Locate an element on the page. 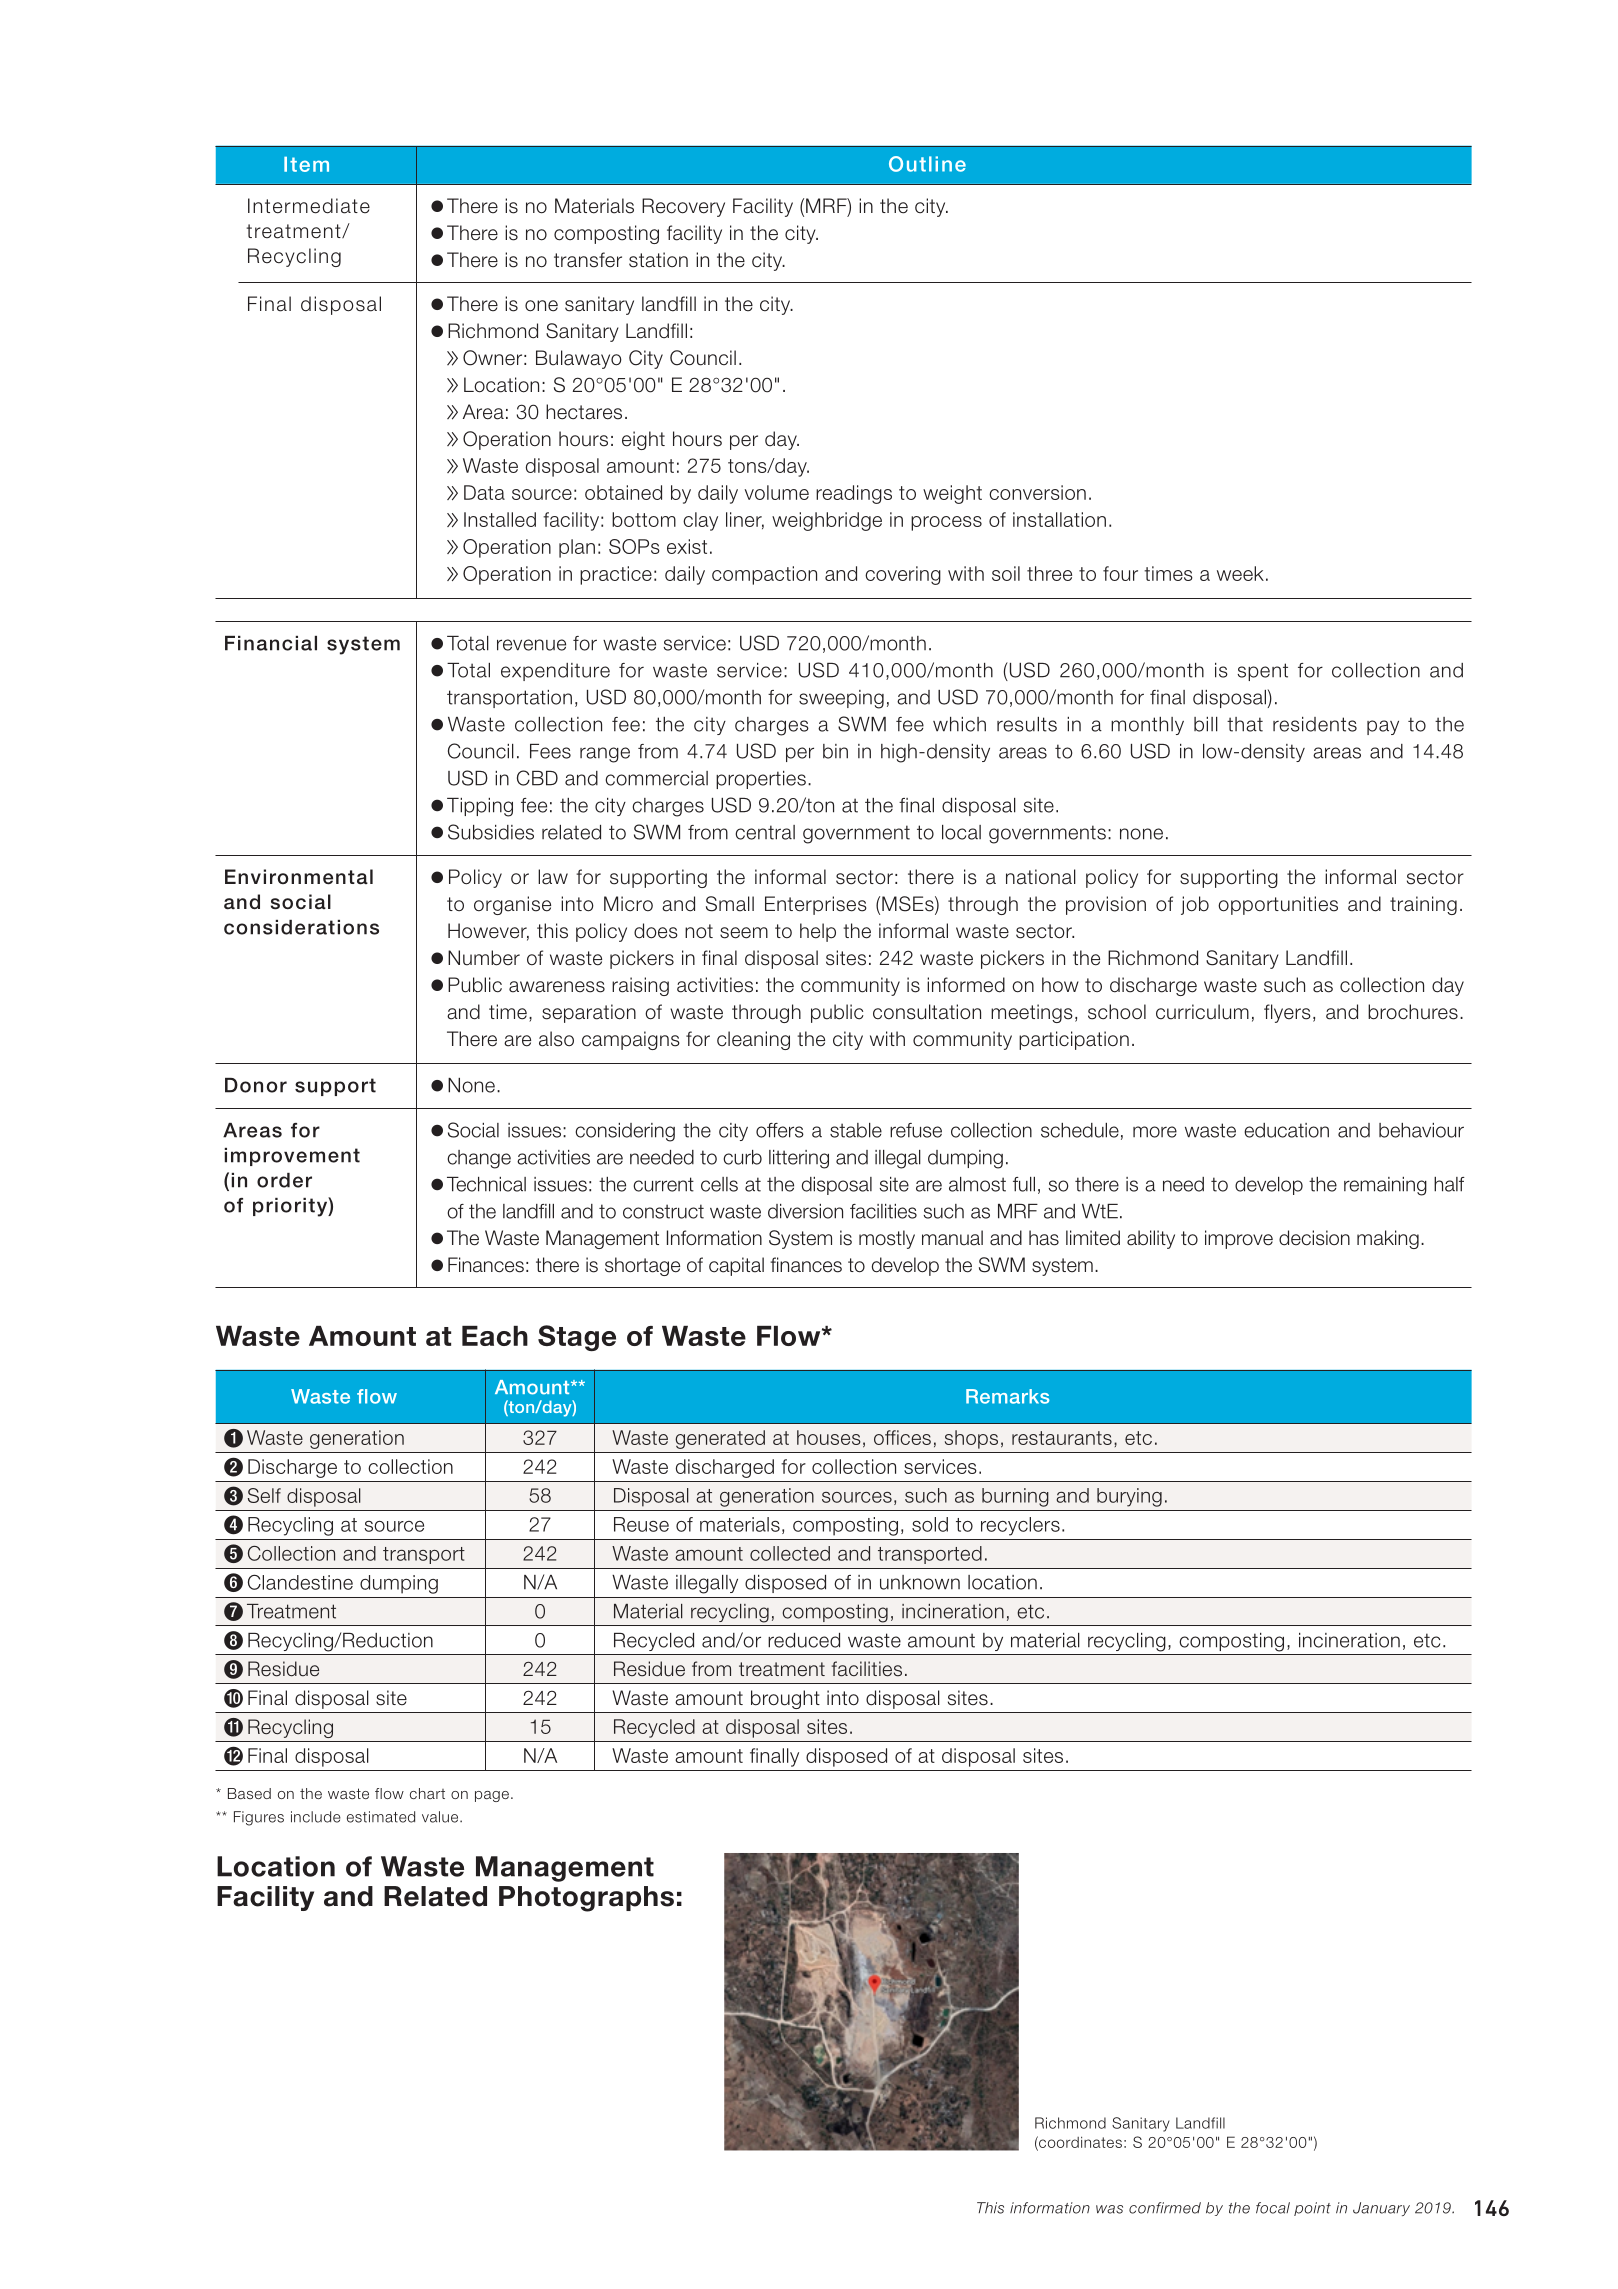 The width and height of the page is (1618, 2289). conversion is located at coordinates (1037, 492).
